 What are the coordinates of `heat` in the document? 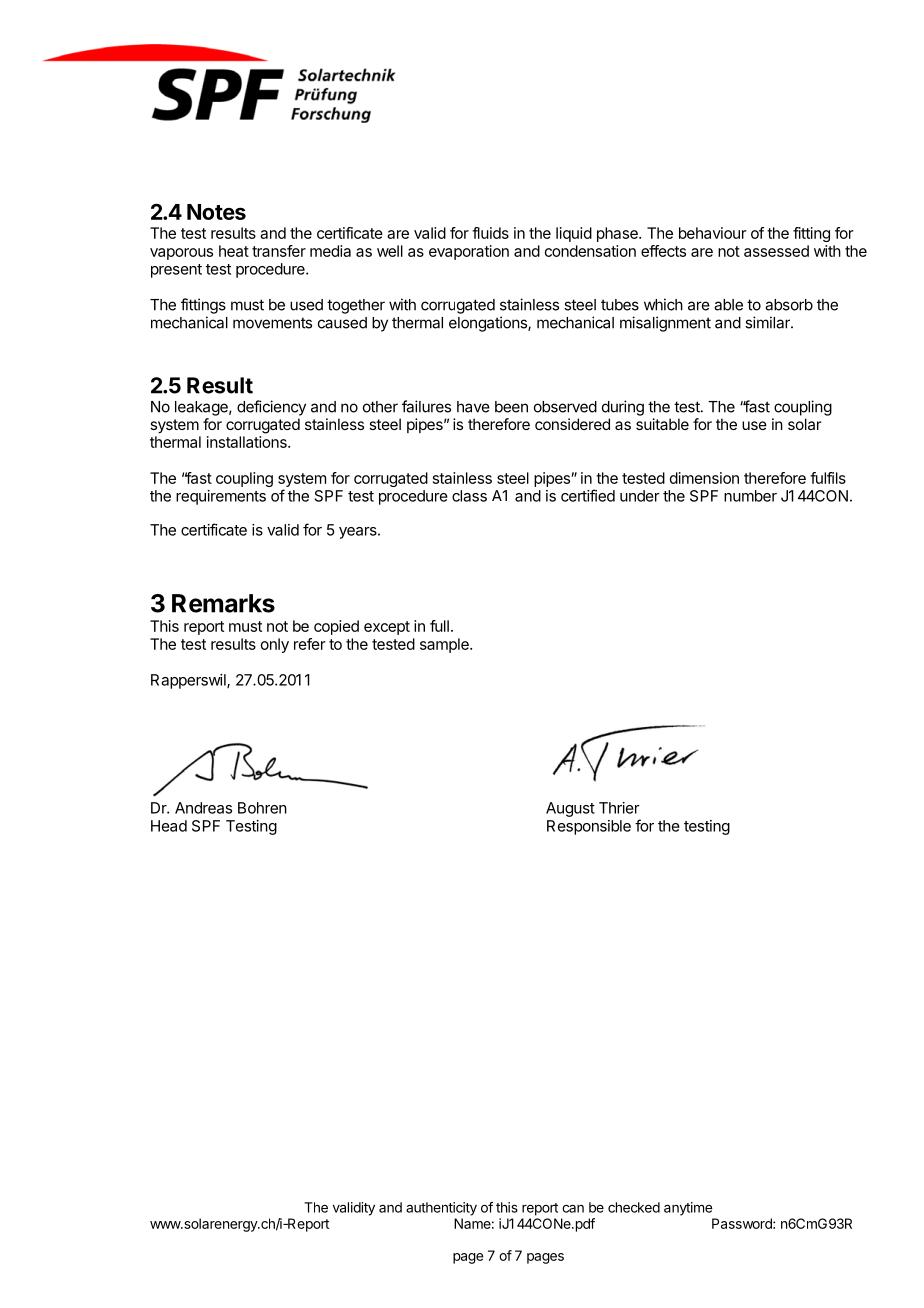 It's located at (234, 251).
